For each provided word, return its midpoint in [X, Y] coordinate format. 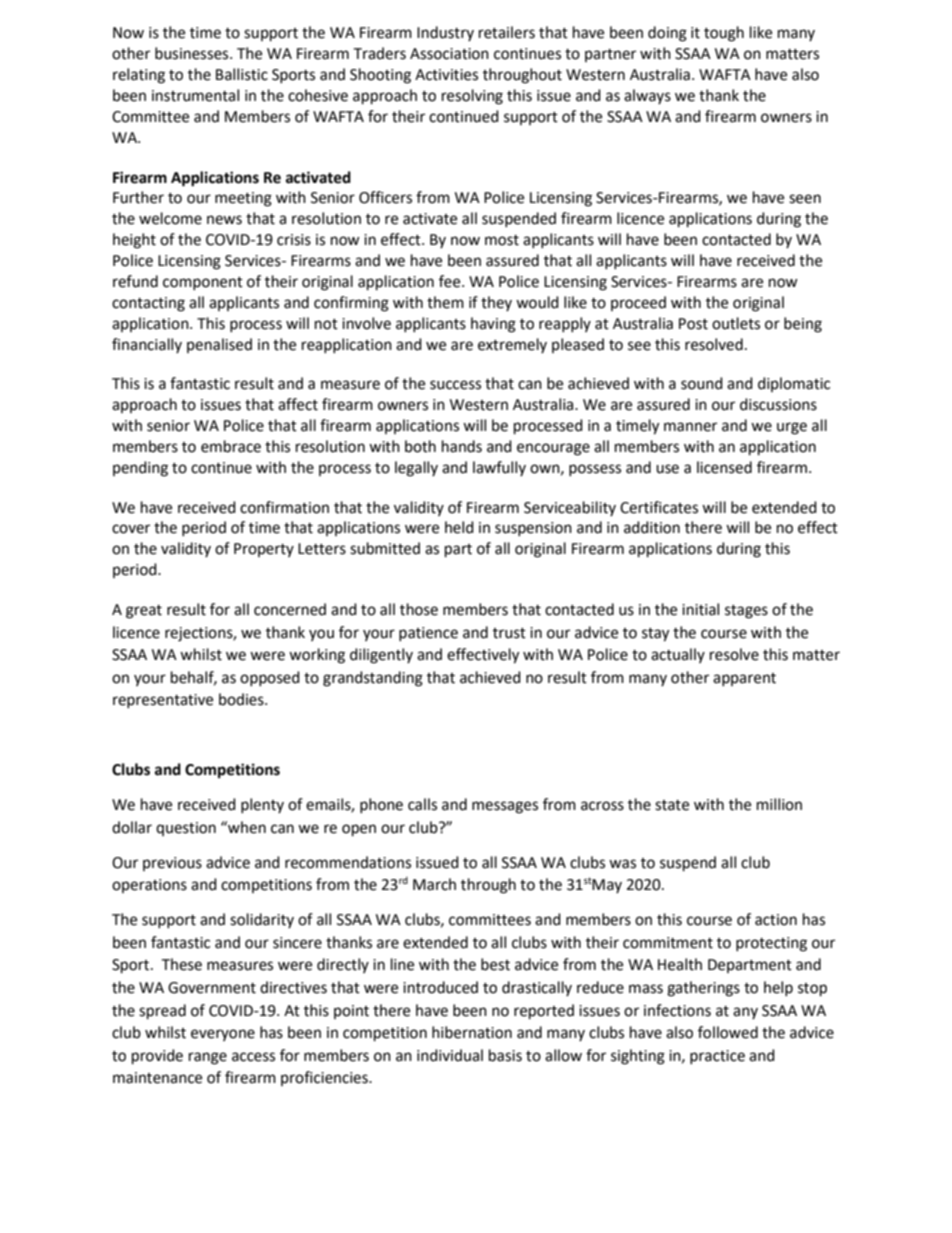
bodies [242, 699]
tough [724, 34]
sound [702, 383]
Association [449, 54]
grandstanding [373, 679]
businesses [193, 53]
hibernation [472, 1032]
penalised [219, 345]
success [455, 385]
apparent [744, 679]
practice [717, 1057]
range [208, 1058]
